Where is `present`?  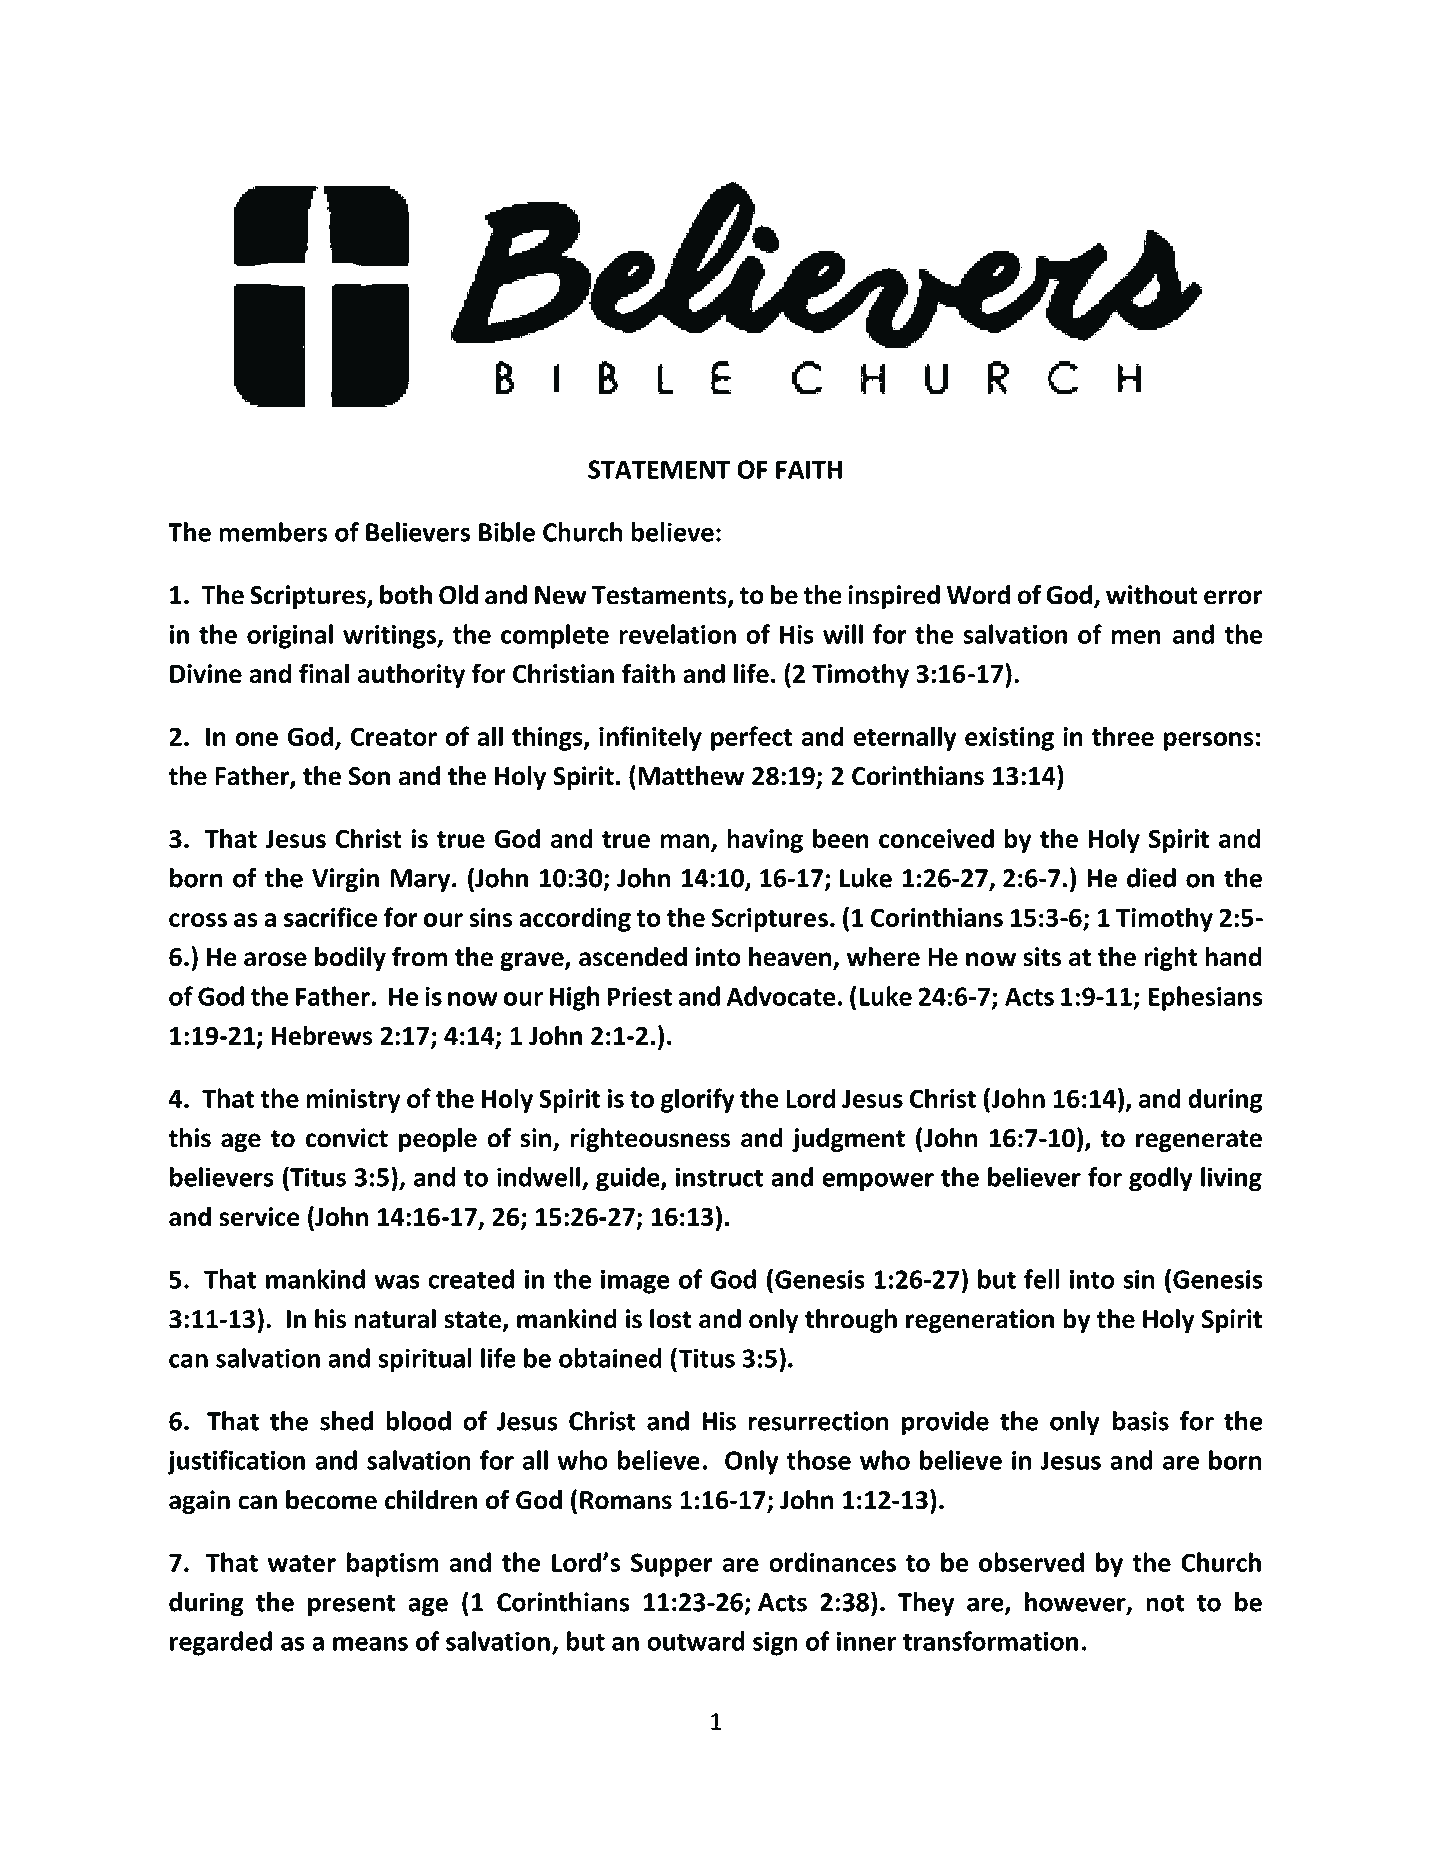
present is located at coordinates (351, 1605).
